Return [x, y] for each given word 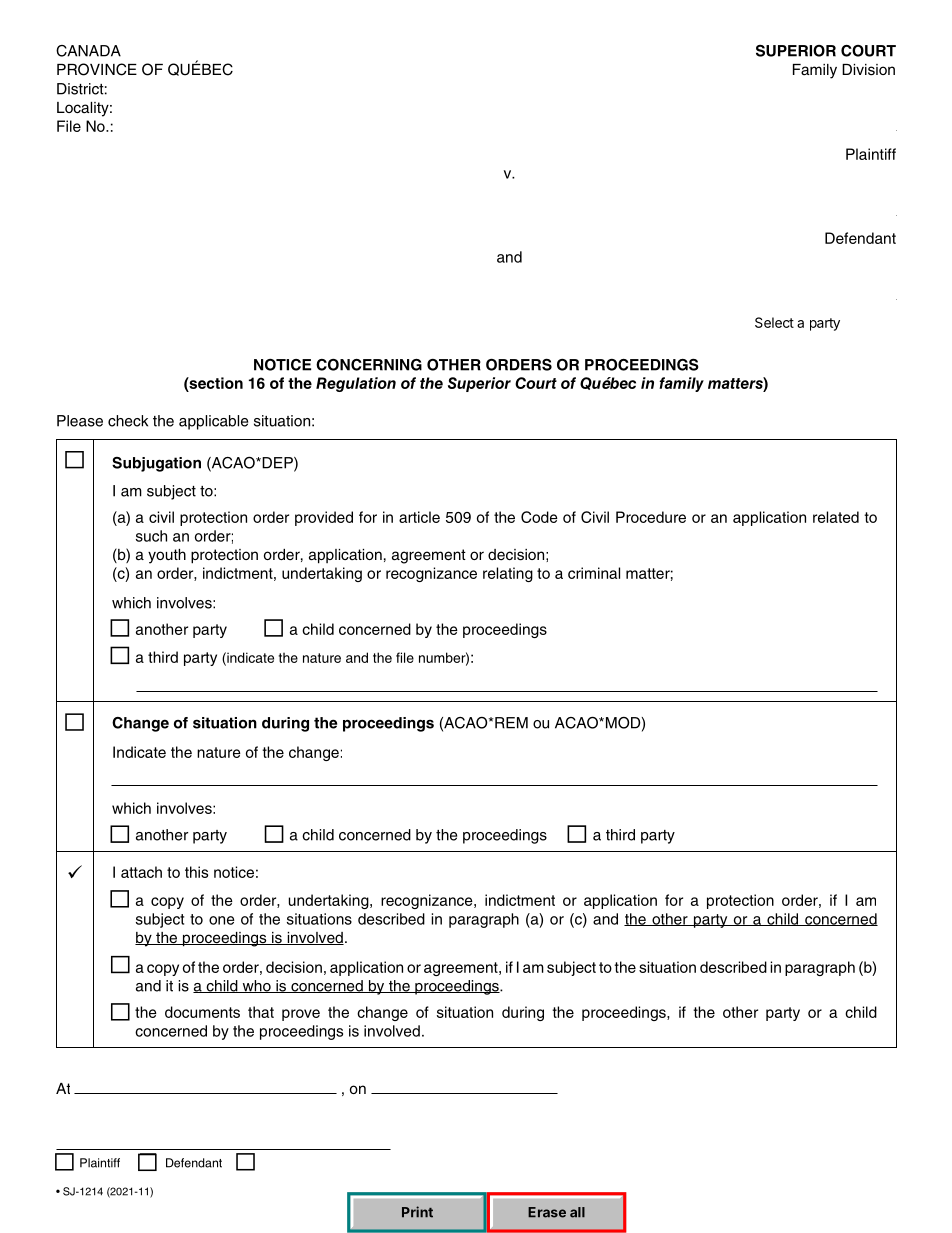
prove [301, 1015]
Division [868, 70]
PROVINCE [97, 69]
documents [202, 1012]
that [261, 1012]
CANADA [88, 51]
